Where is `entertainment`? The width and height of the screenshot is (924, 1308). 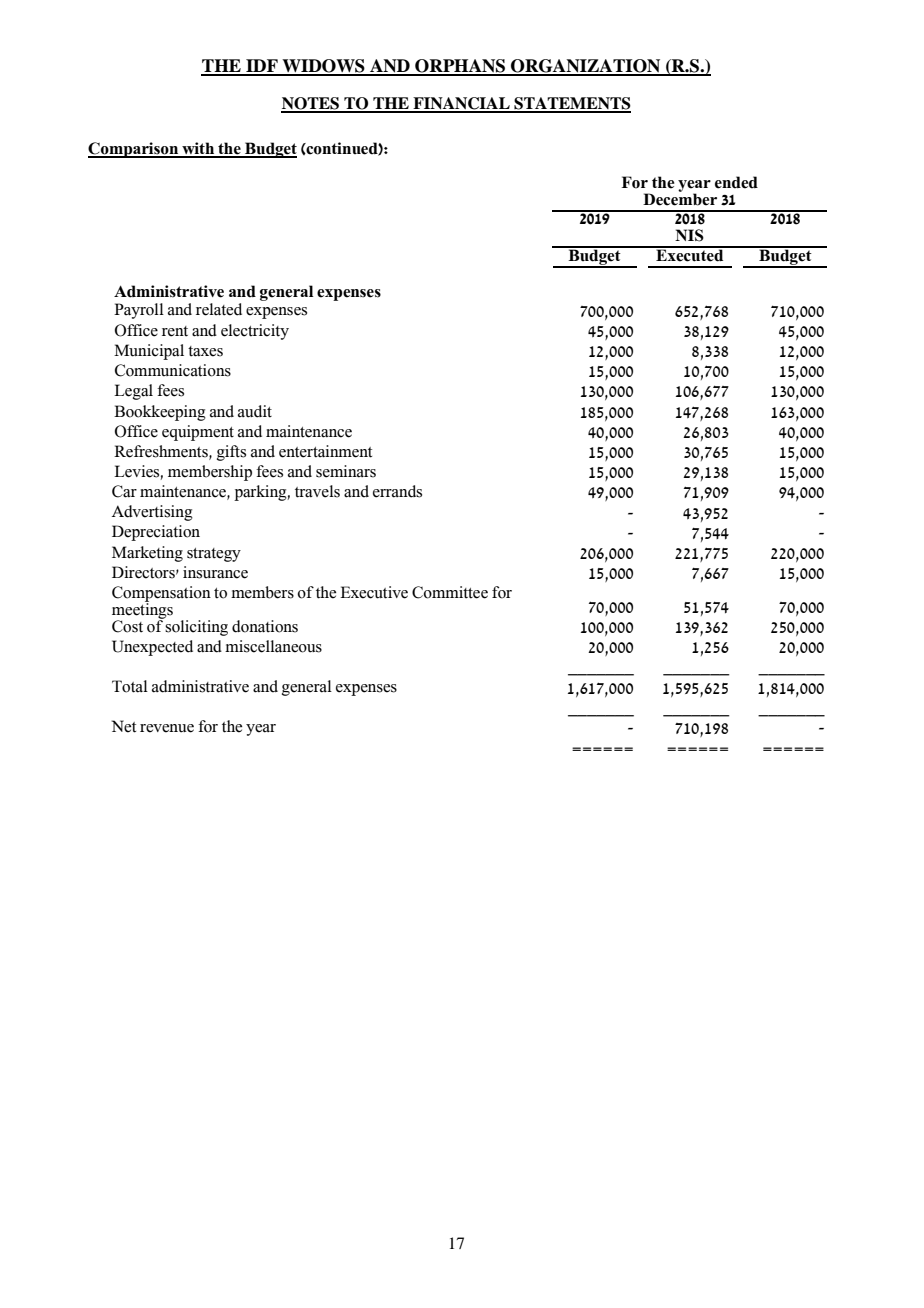 entertainment is located at coordinates (325, 451).
